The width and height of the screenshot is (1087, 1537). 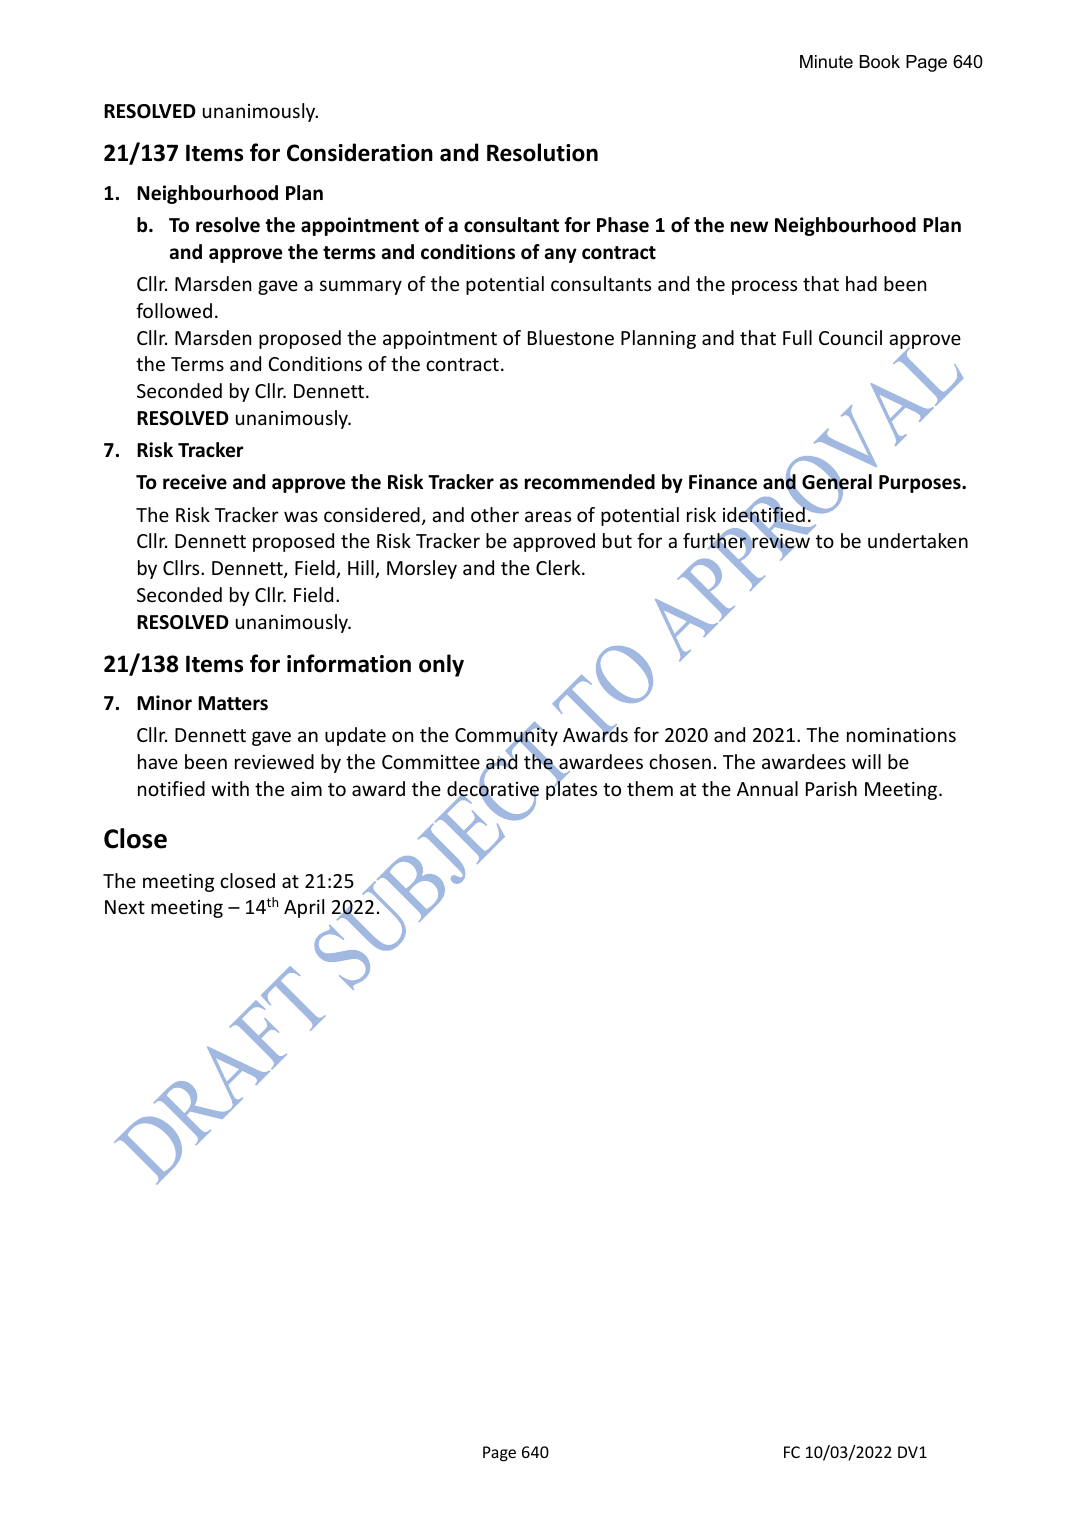 What do you see at coordinates (174, 310) in the screenshot?
I see `followed` at bounding box center [174, 310].
